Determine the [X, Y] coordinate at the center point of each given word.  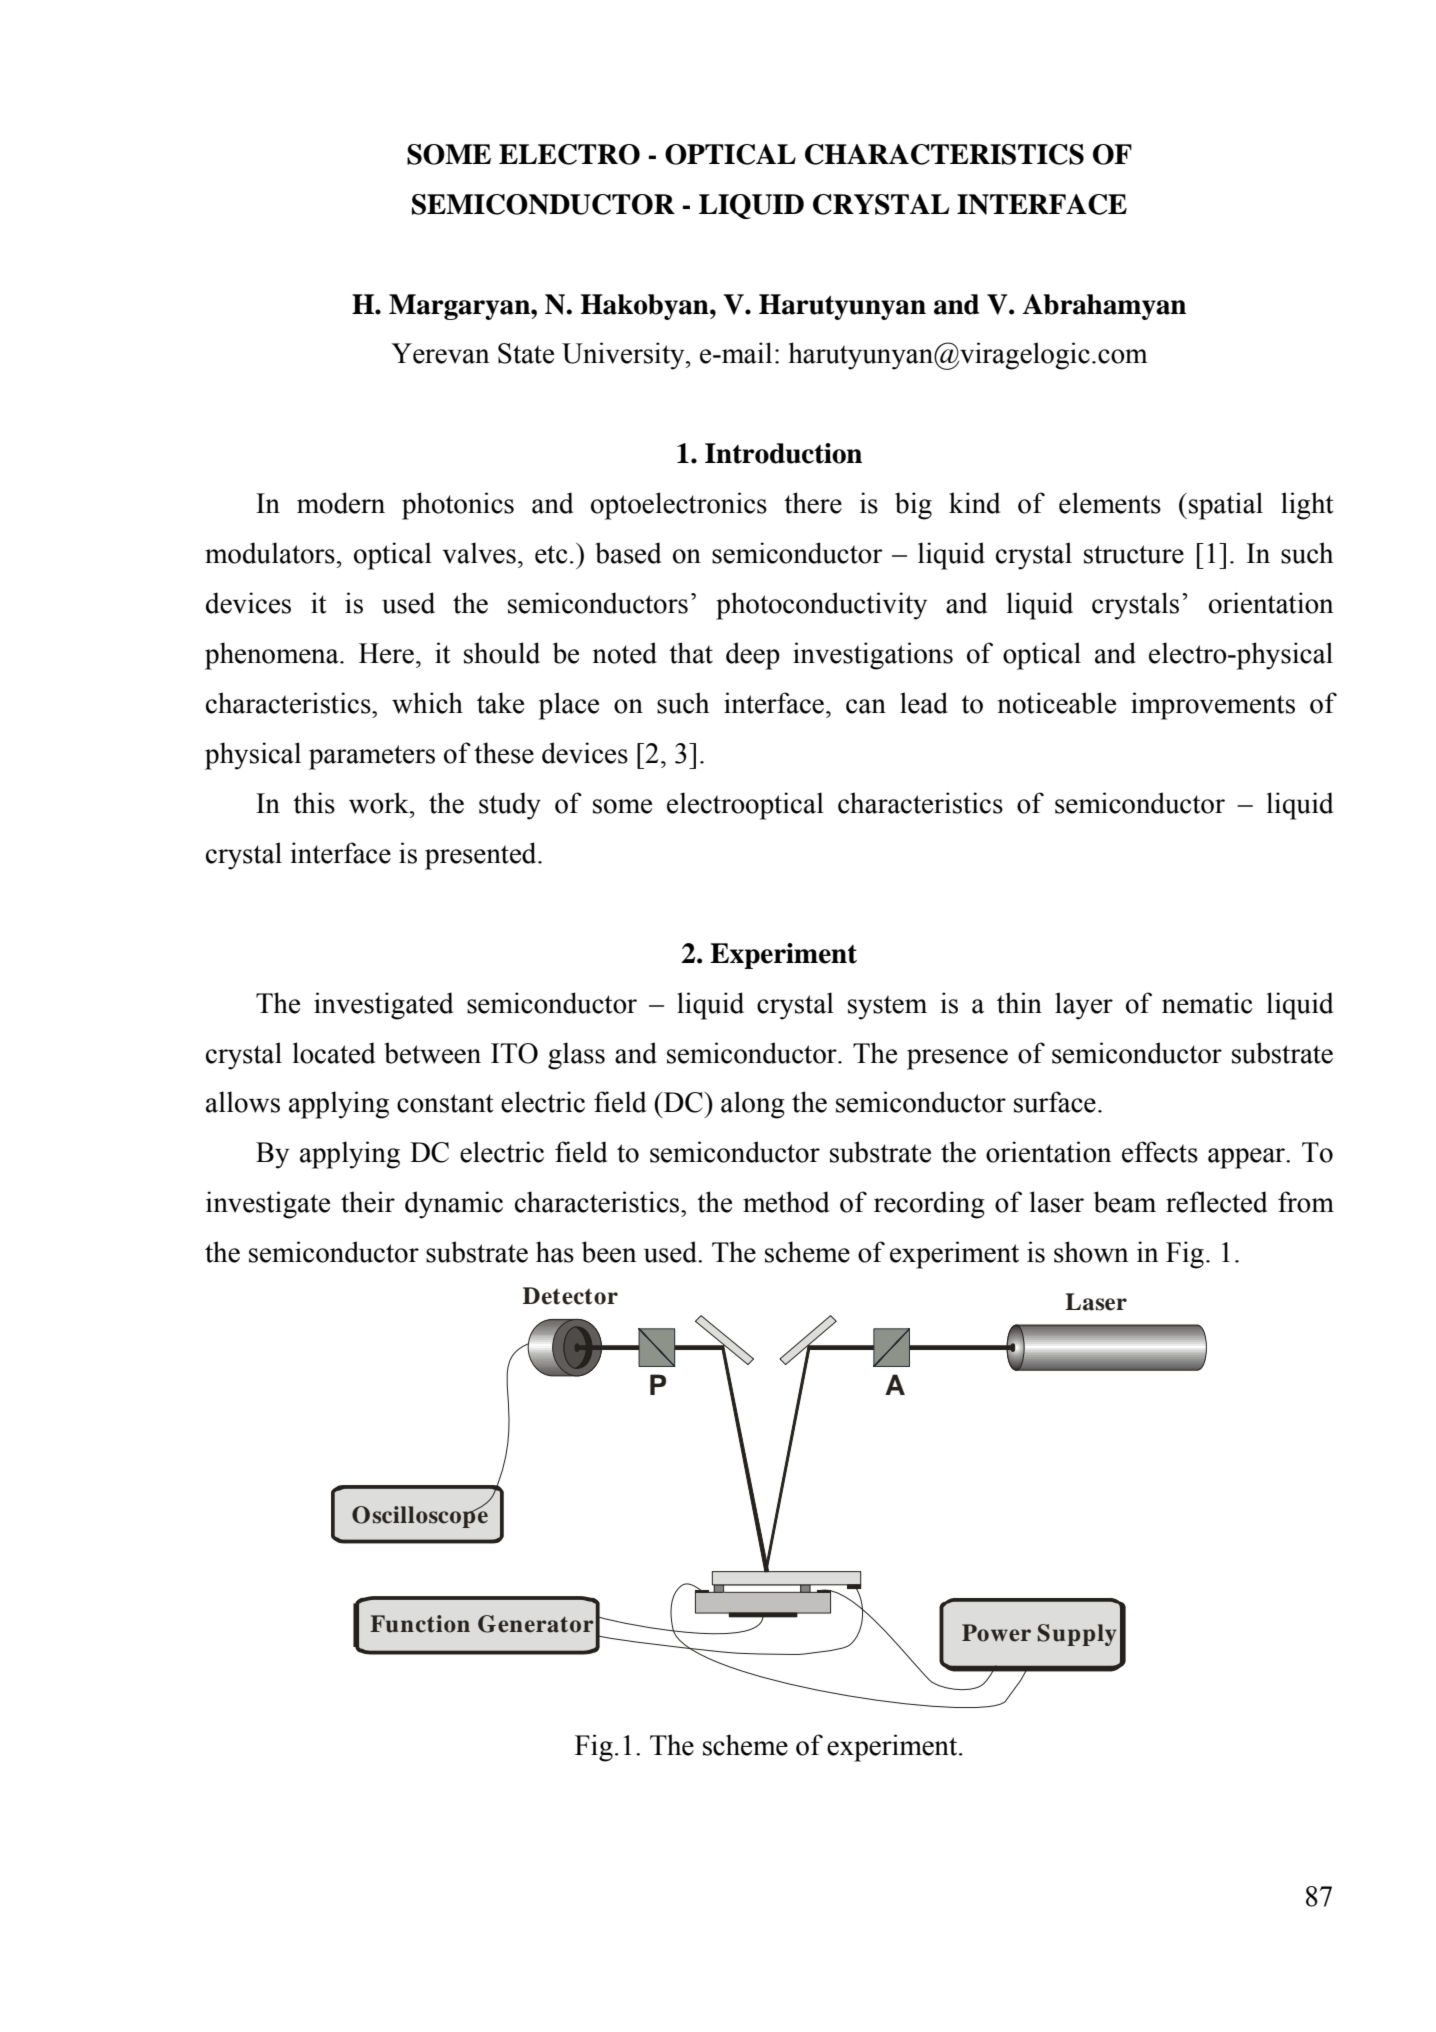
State [526, 353]
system [887, 1007]
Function [420, 1624]
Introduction [783, 453]
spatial [1226, 506]
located [334, 1053]
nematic [1207, 1003]
